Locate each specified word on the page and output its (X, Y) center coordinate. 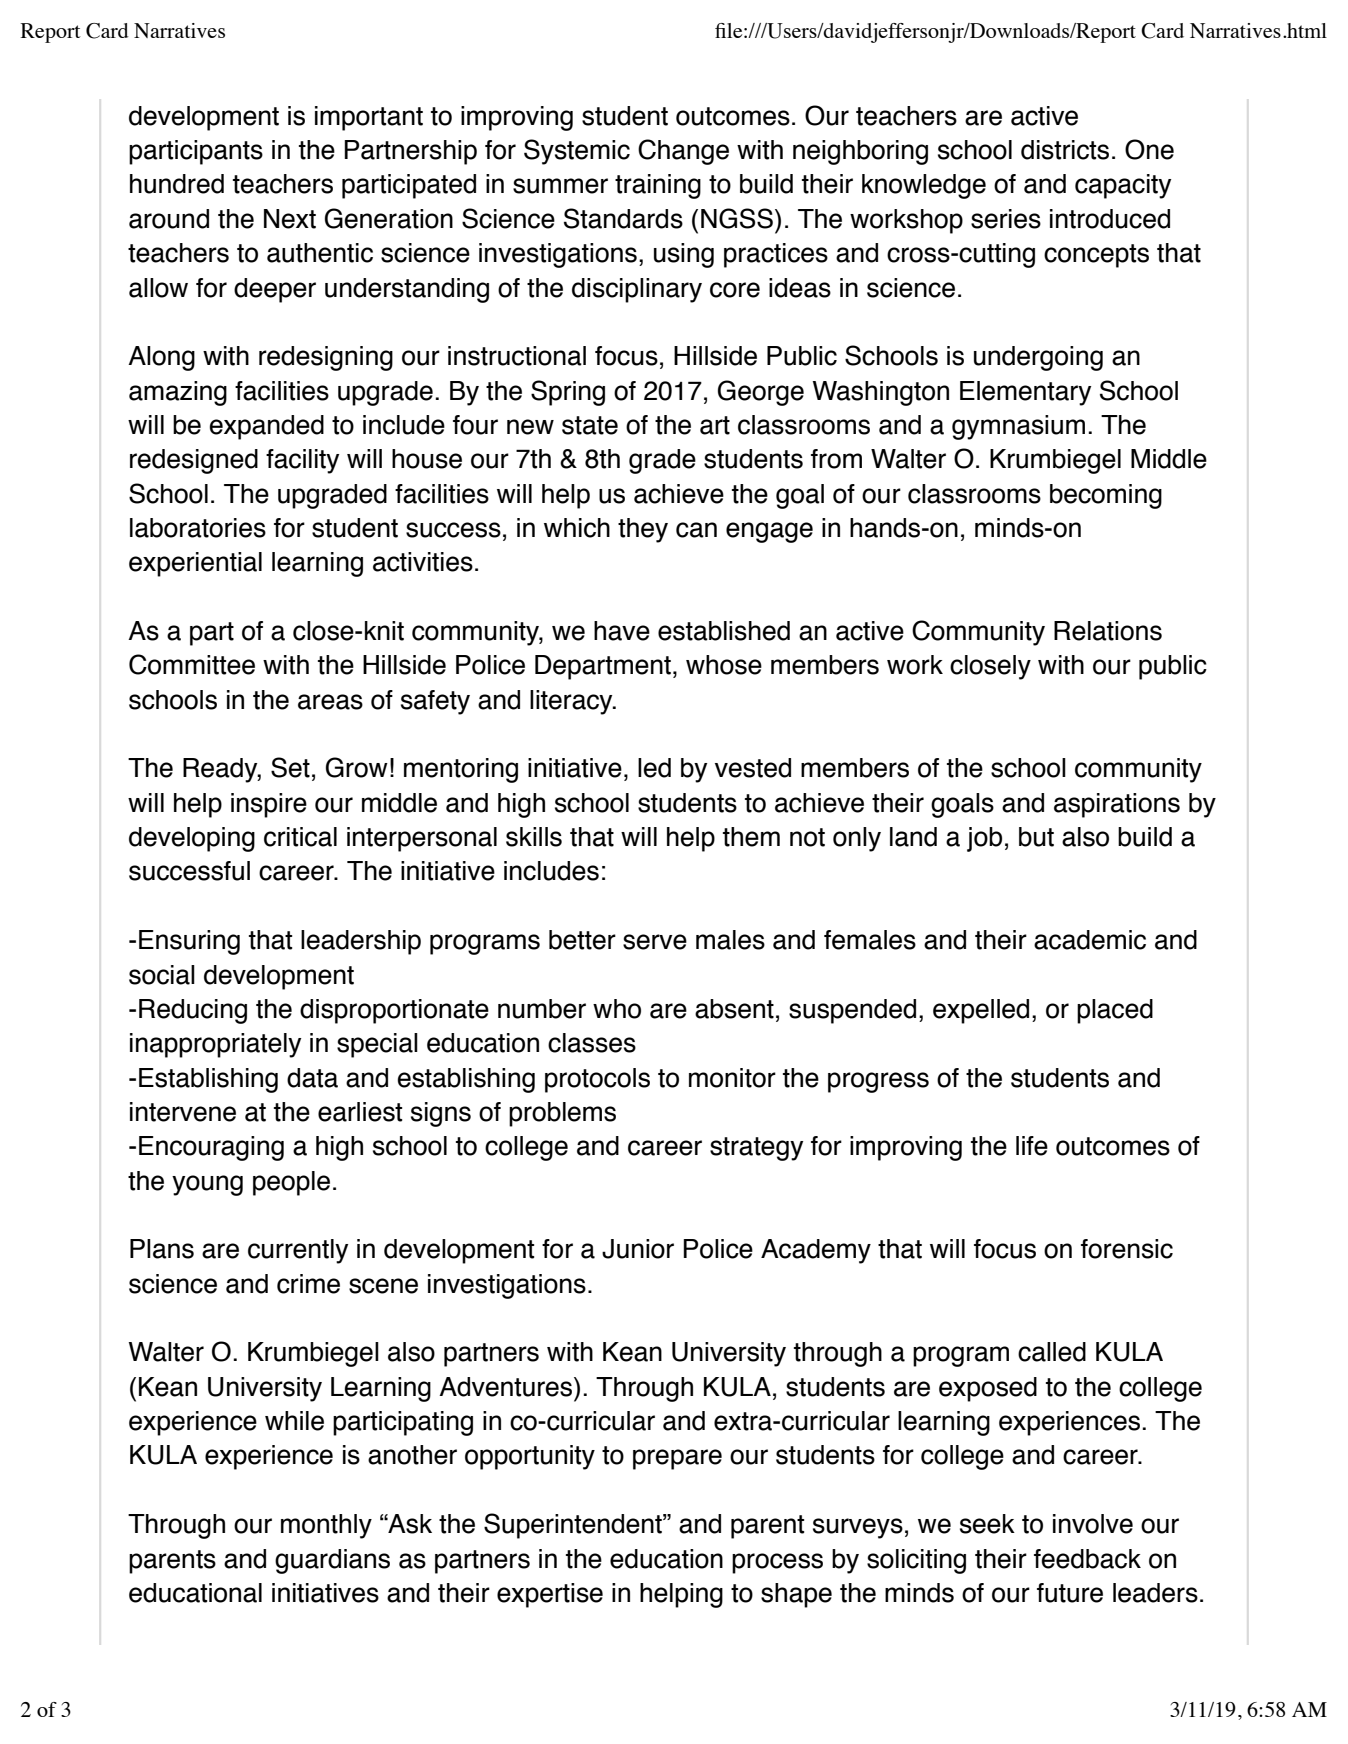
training (658, 186)
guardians (332, 1561)
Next (290, 219)
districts (1065, 150)
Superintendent (574, 1526)
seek (987, 1524)
